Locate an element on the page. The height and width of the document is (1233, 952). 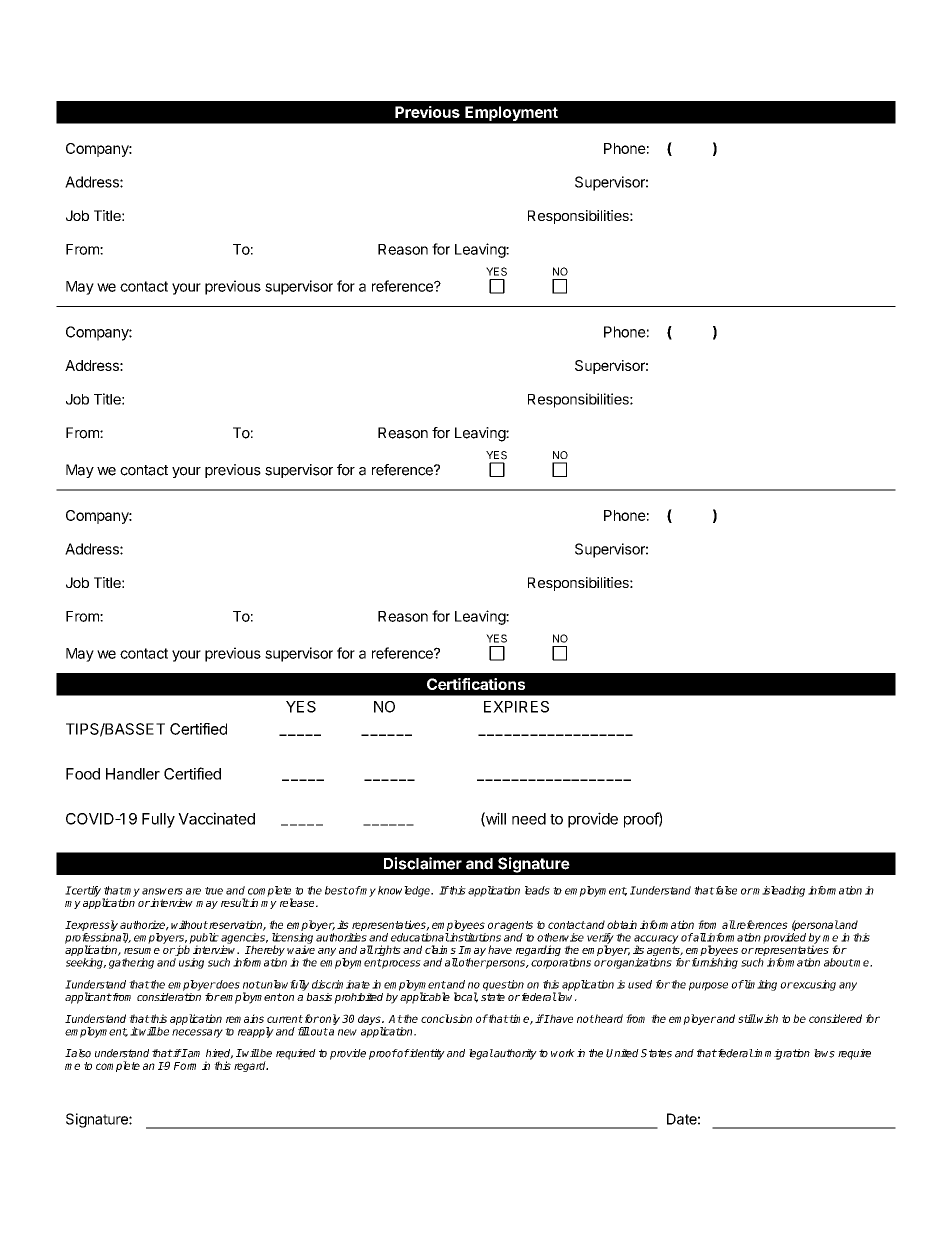
need is located at coordinates (529, 819).
